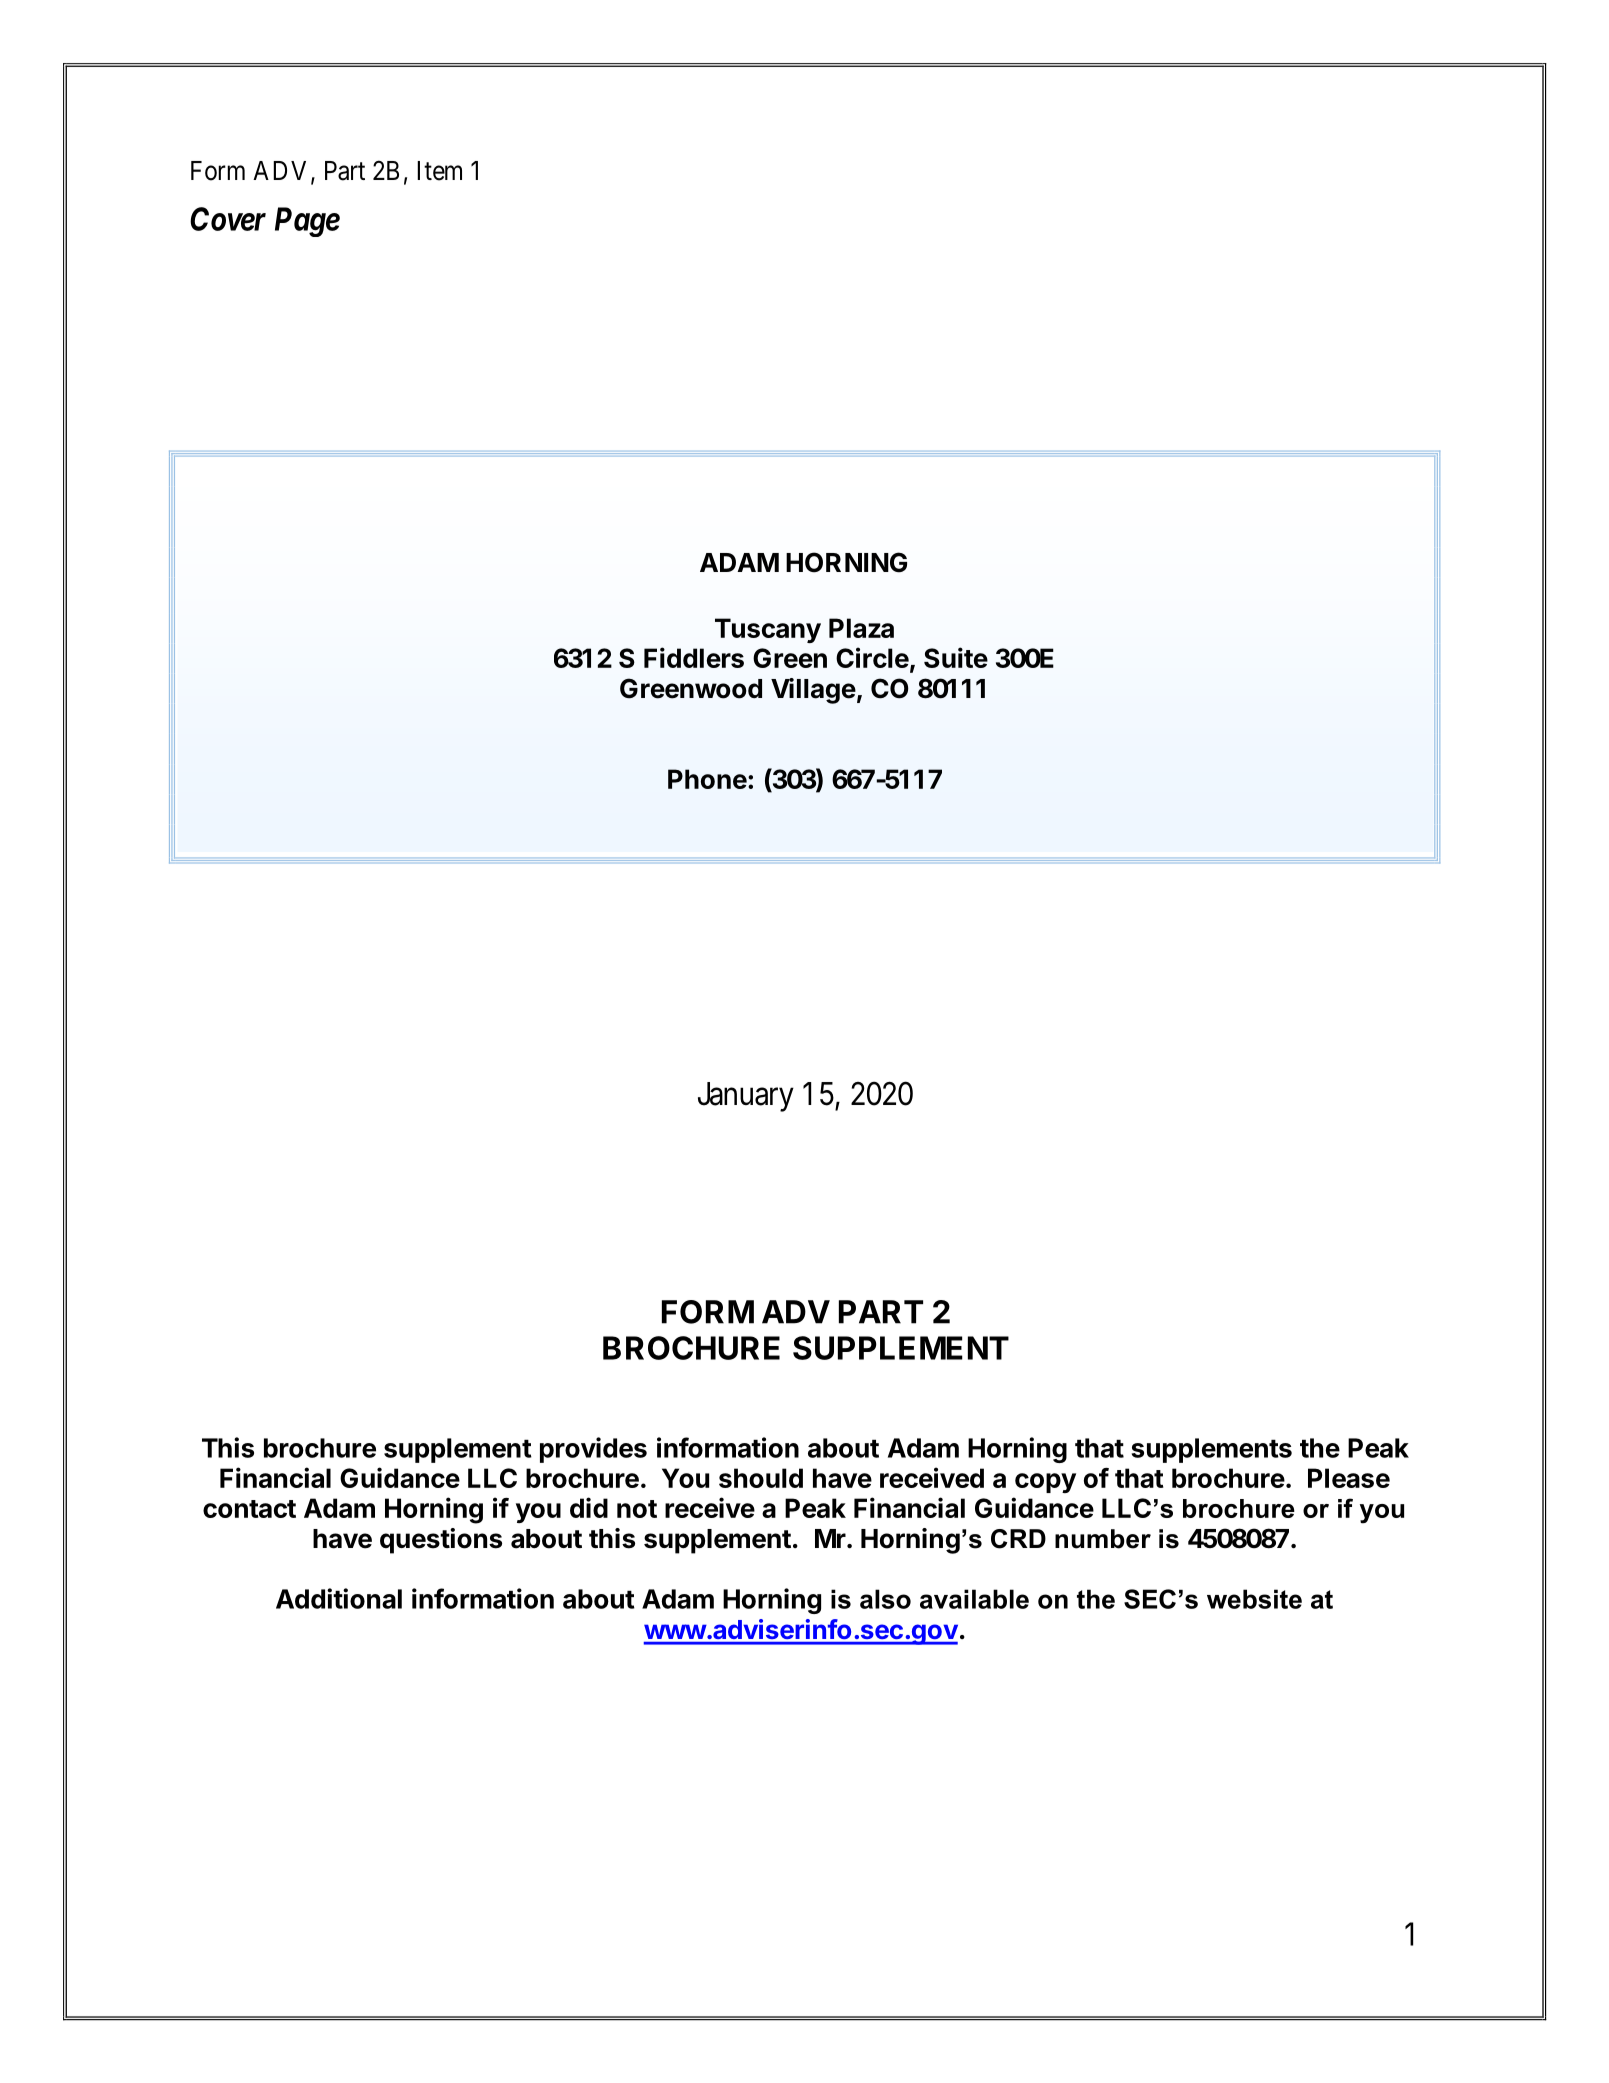  I want to click on Item, so click(439, 171).
